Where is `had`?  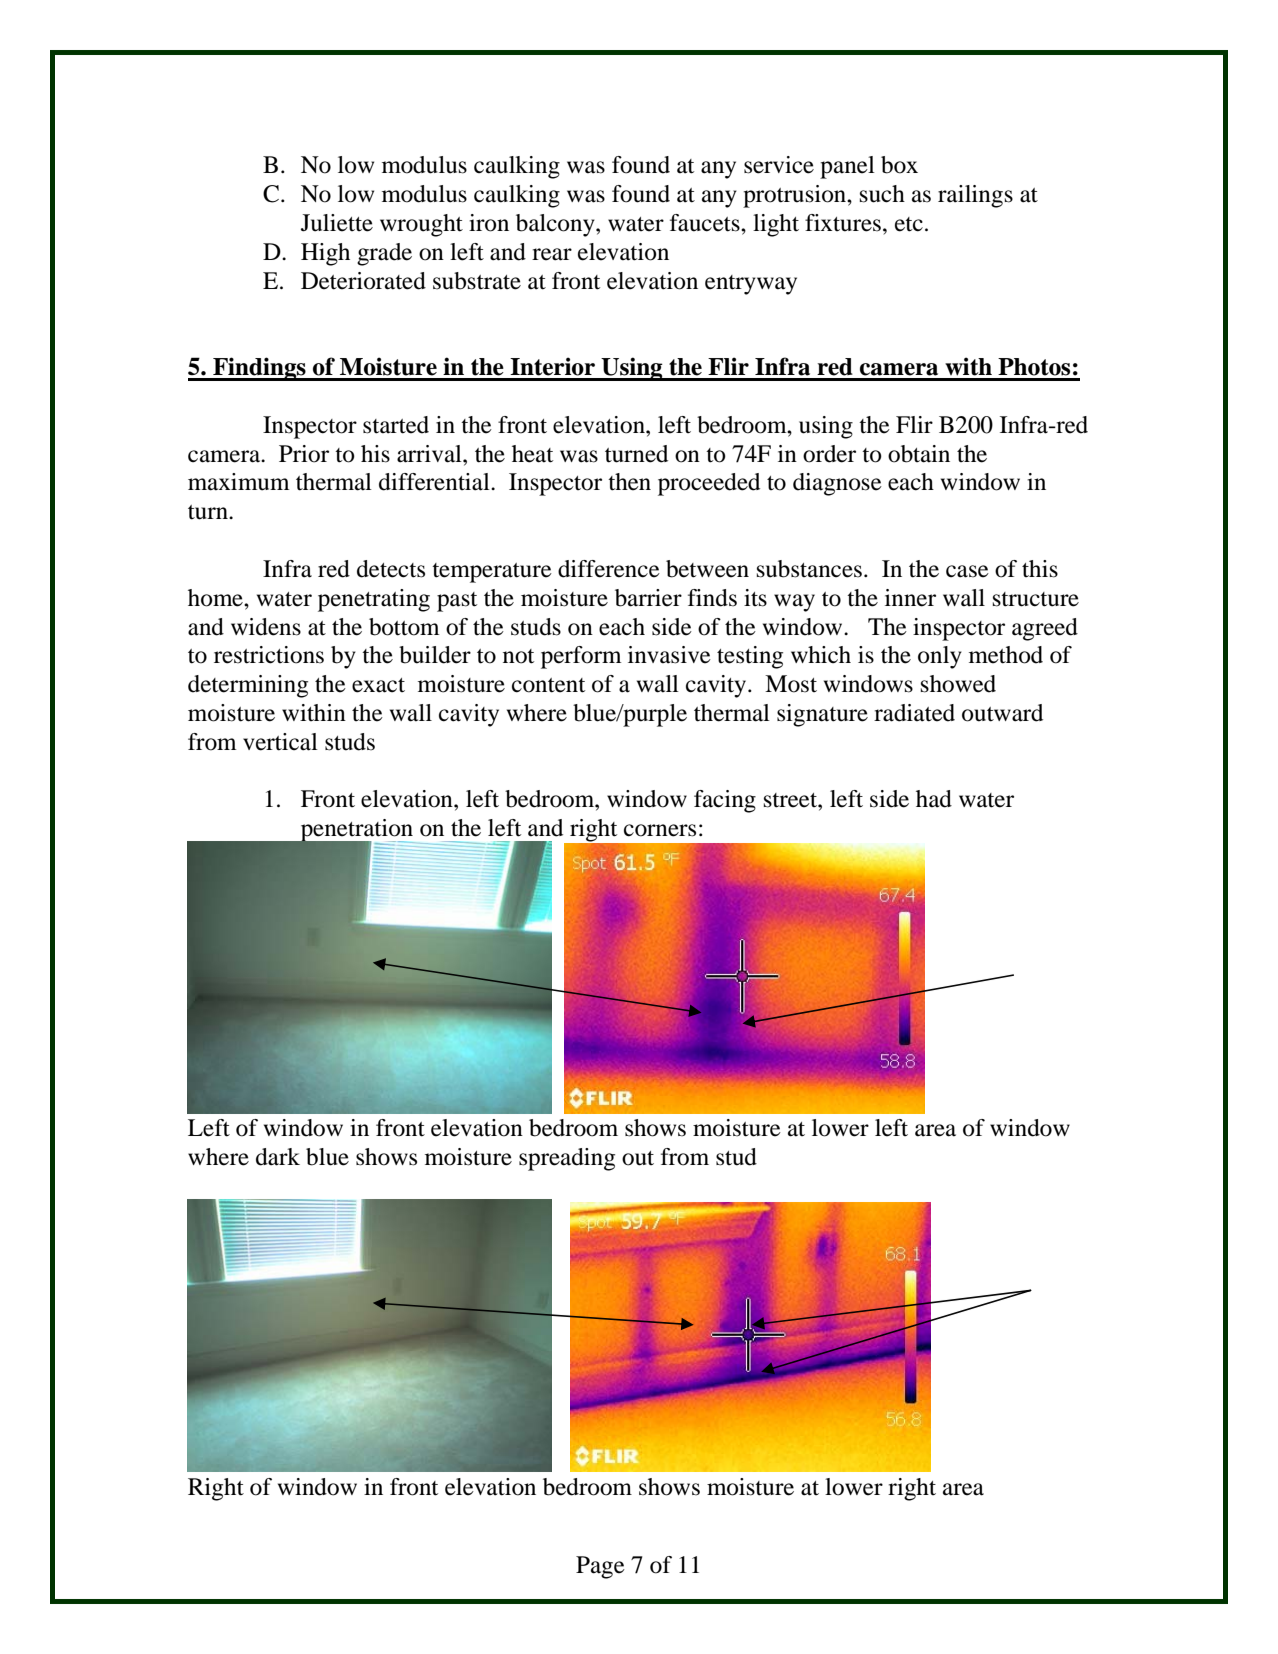 had is located at coordinates (934, 799).
